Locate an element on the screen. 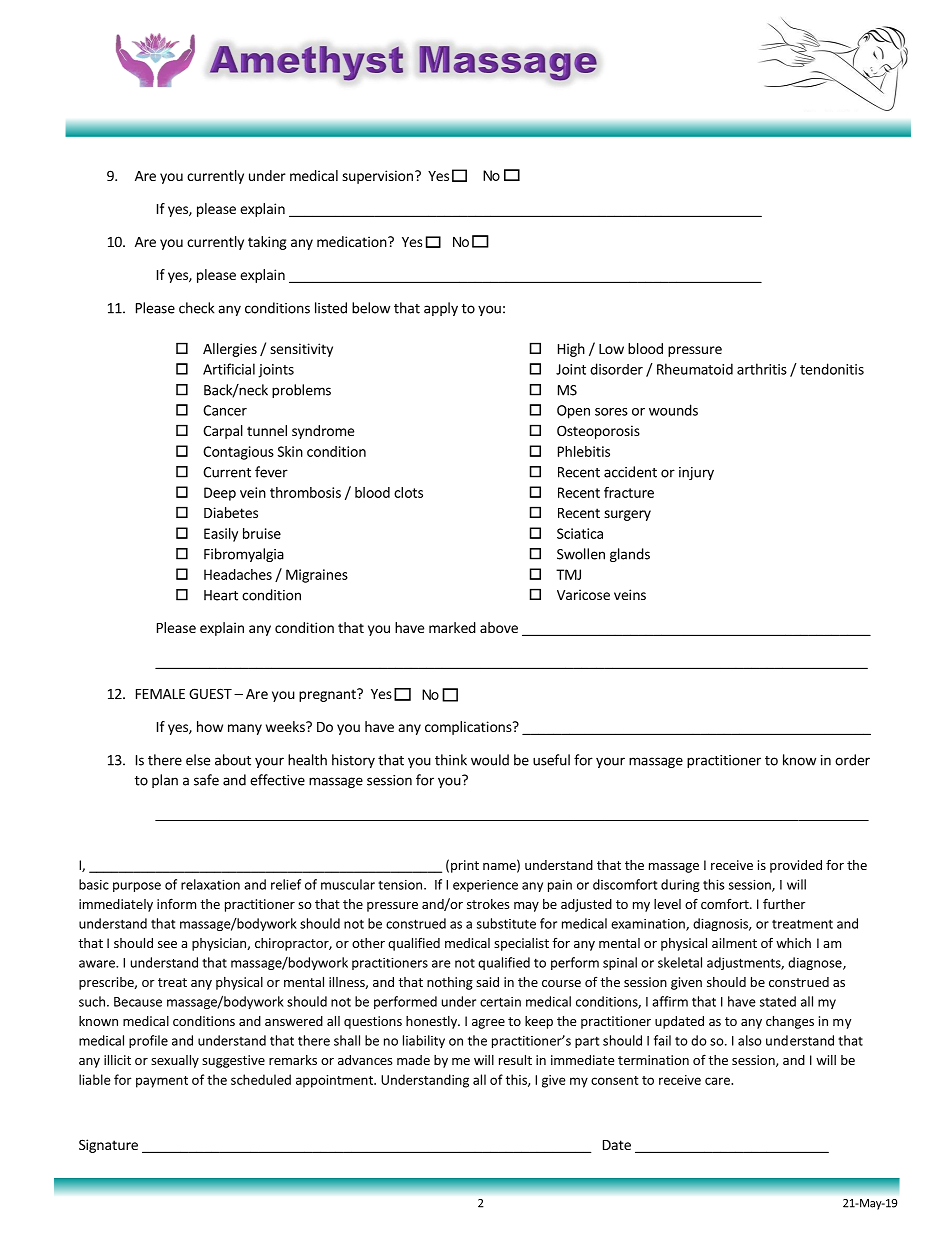 The height and width of the screenshot is (1233, 952). clots is located at coordinates (408, 492).
